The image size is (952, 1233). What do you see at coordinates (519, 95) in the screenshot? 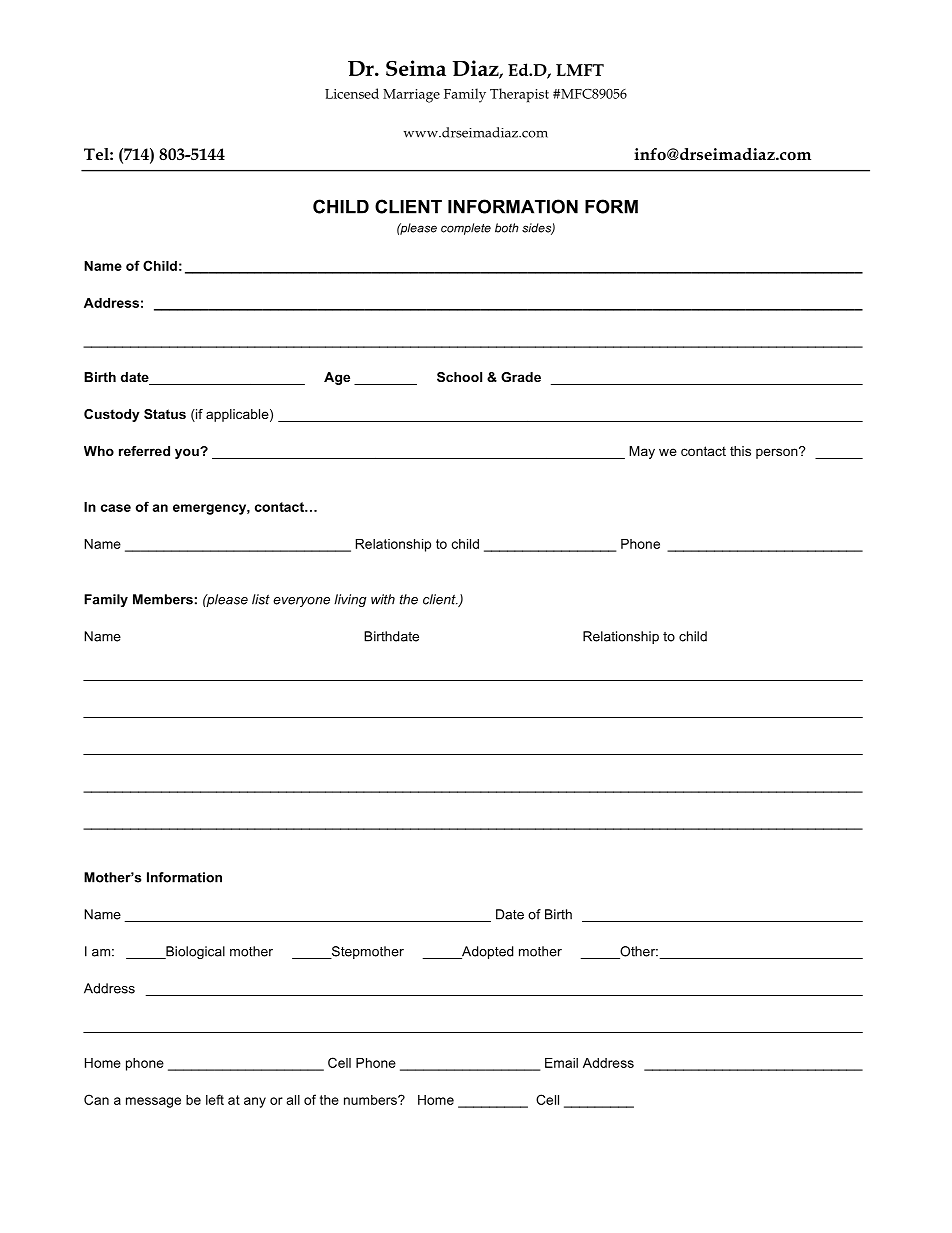
I see `Therapist` at bounding box center [519, 95].
